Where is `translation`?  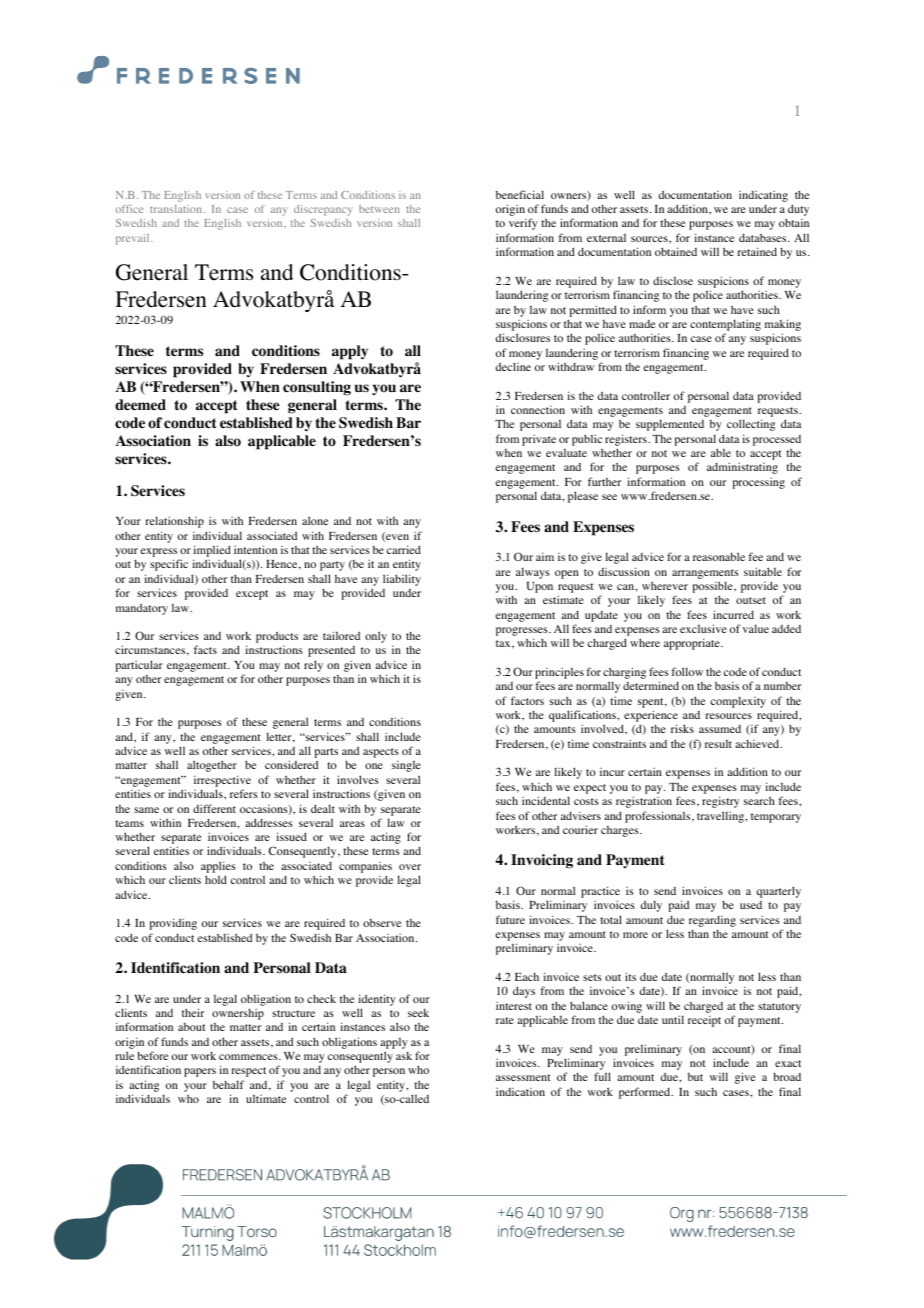 translation is located at coordinates (177, 209).
